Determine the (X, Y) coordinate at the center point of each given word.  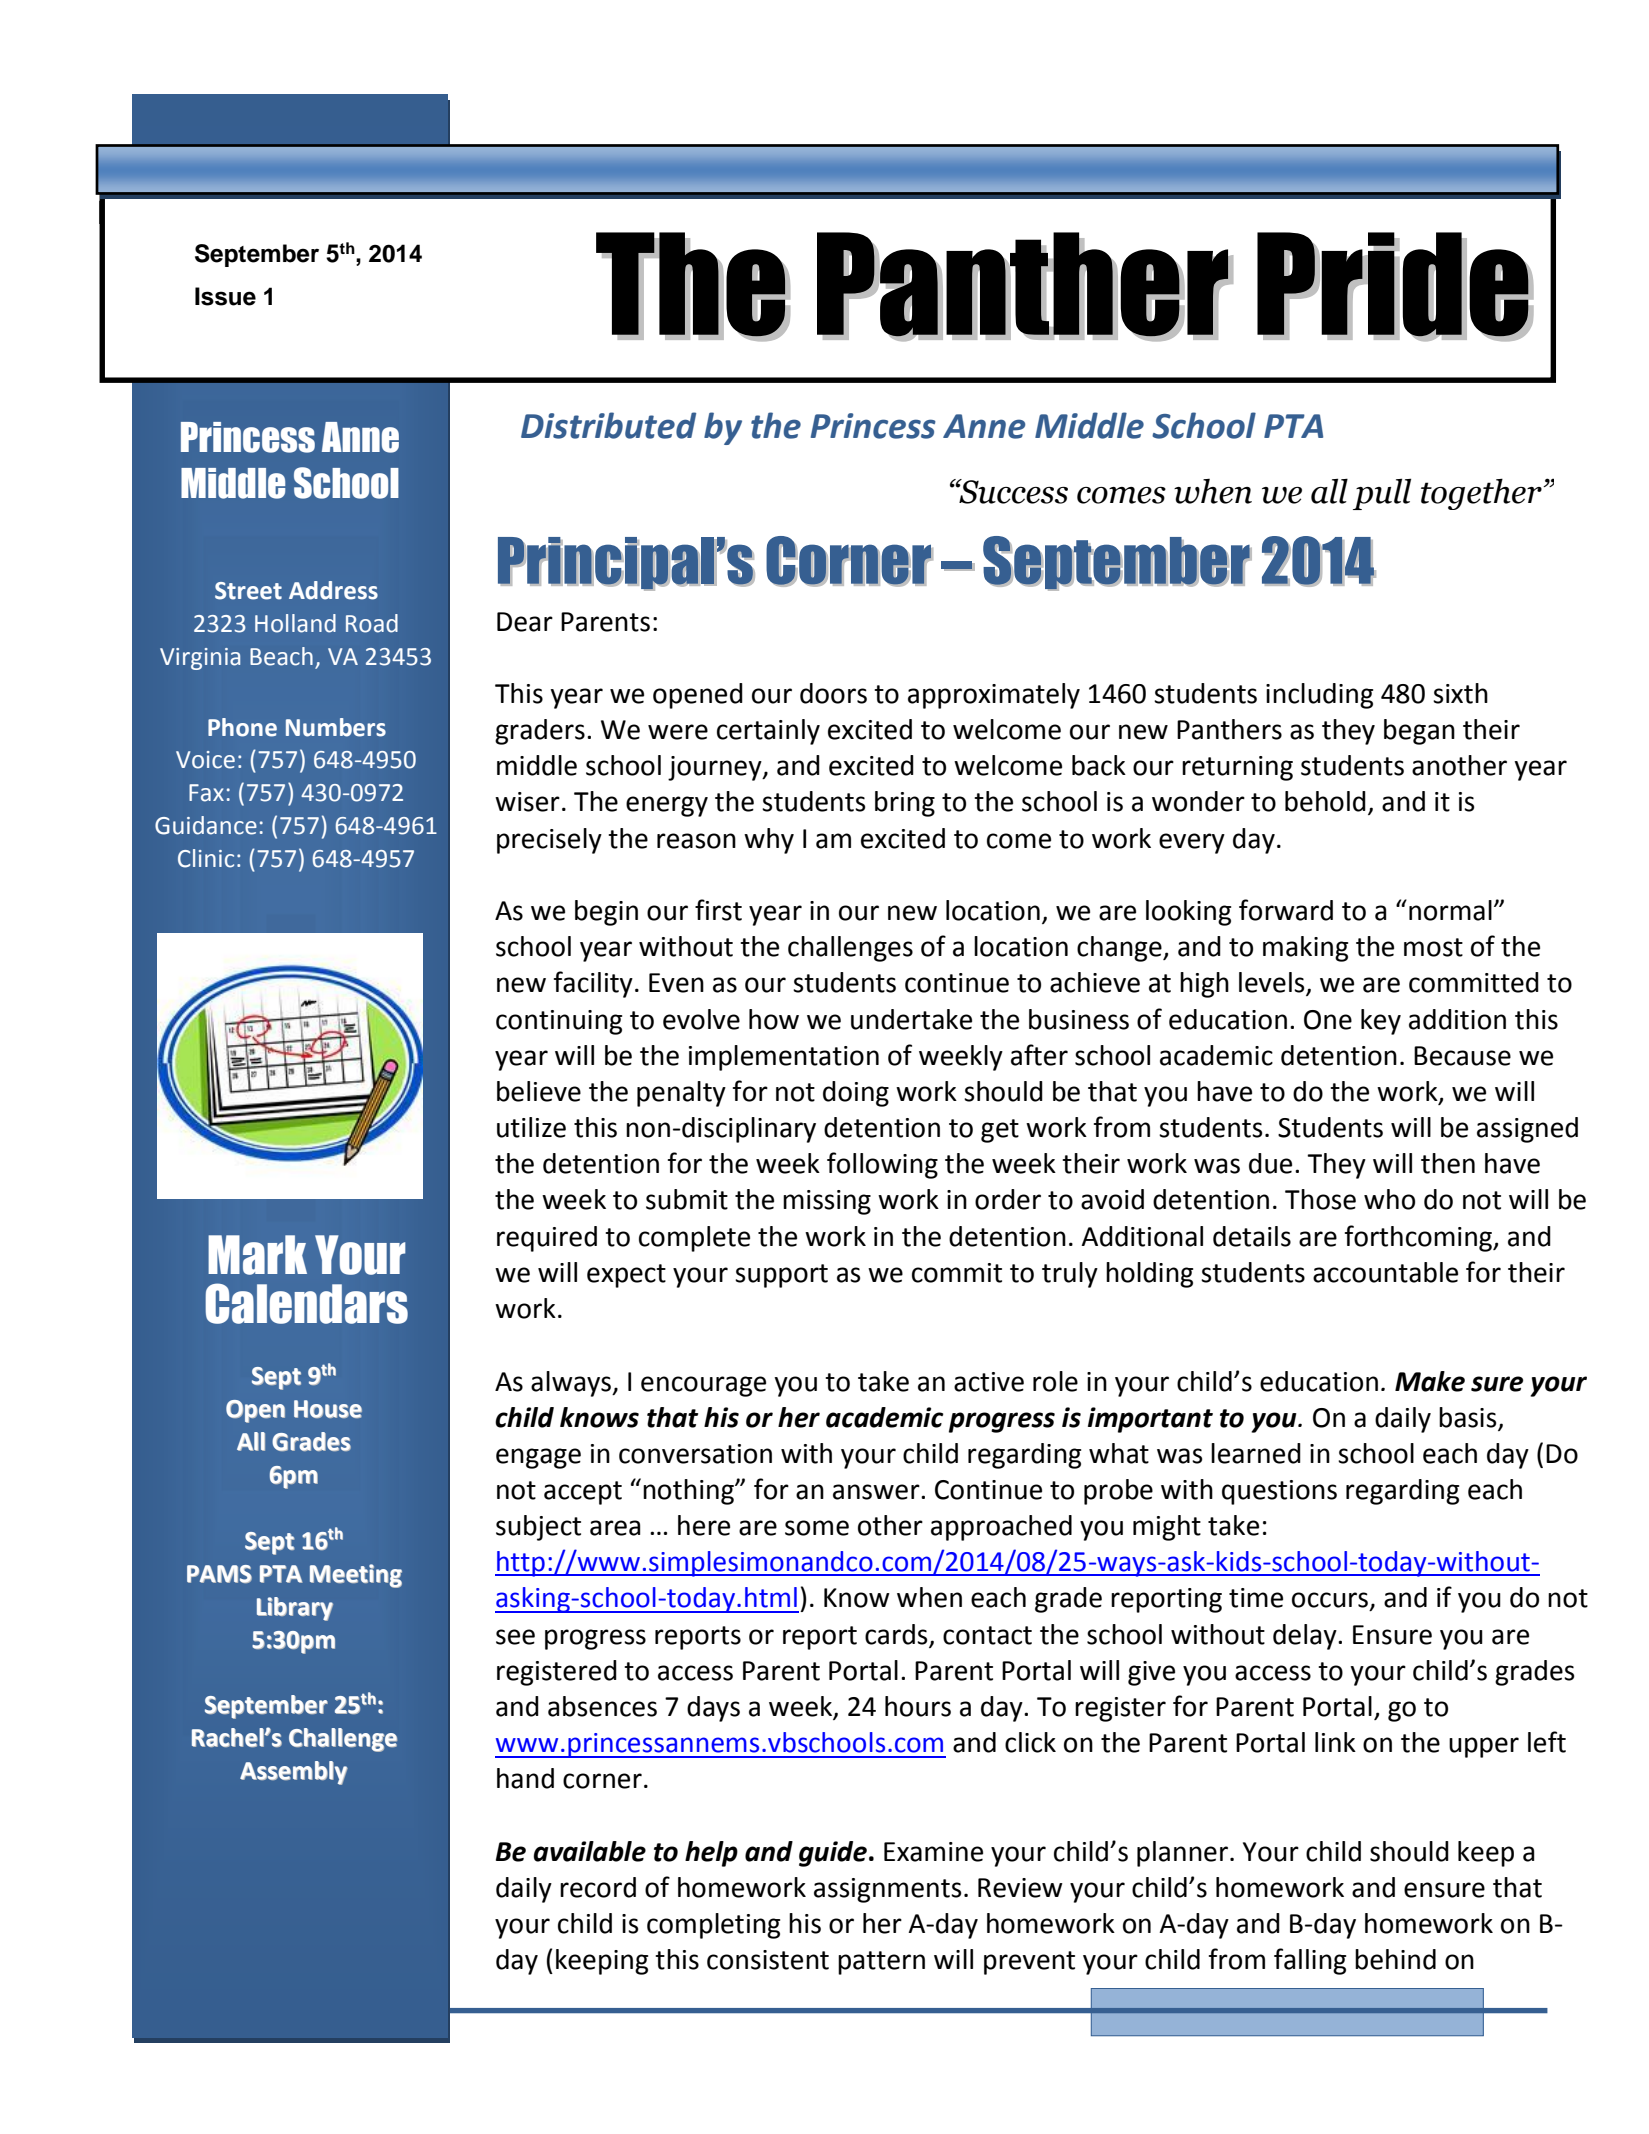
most (1433, 947)
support (781, 1276)
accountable (1385, 1272)
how (774, 1019)
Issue (225, 296)
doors (833, 693)
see (515, 1637)
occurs (1330, 1600)
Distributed (608, 425)
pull (1382, 494)
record (598, 1887)
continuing (559, 1022)
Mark (257, 1255)
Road (372, 623)
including (1319, 696)
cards (896, 1634)
